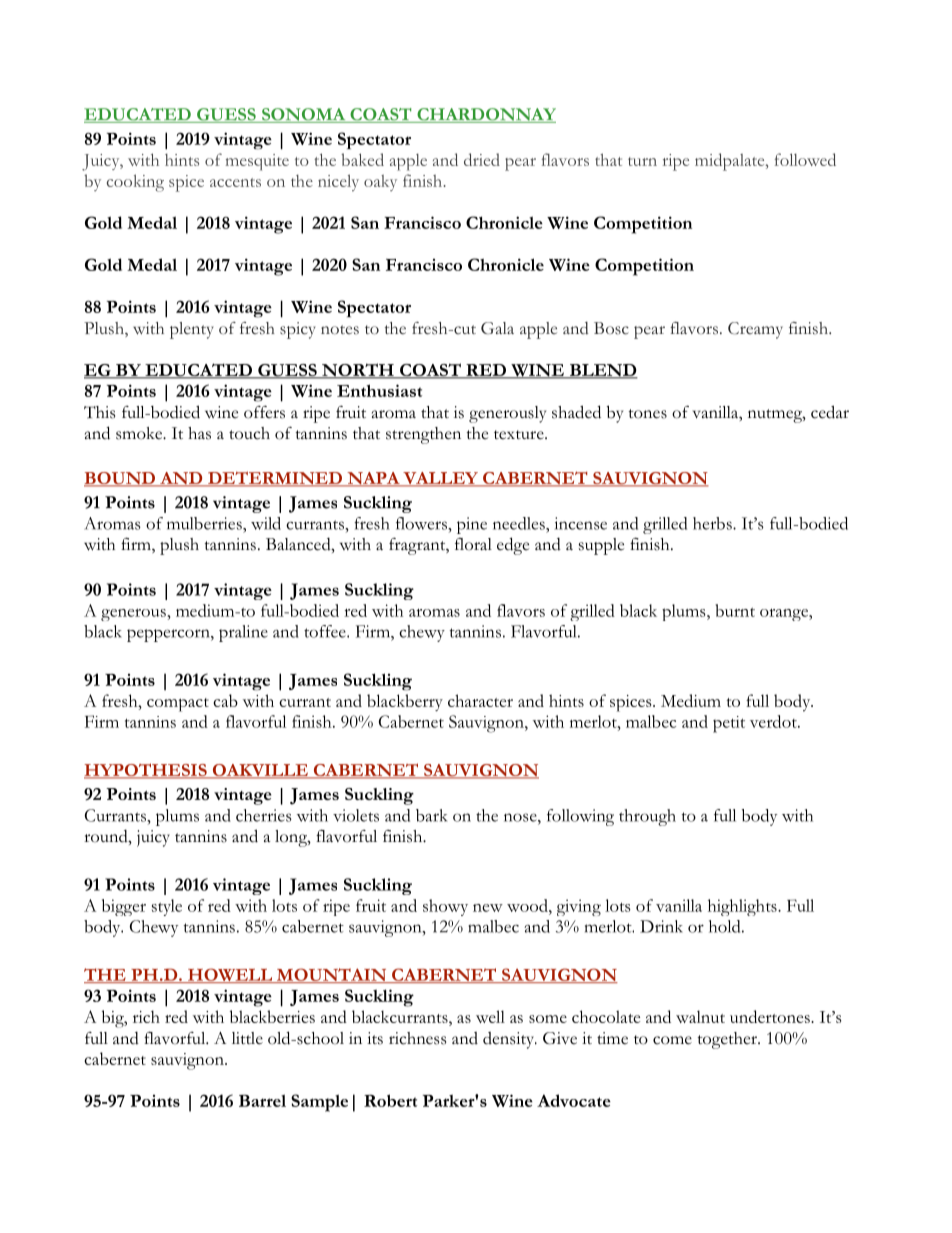  Describe the element at coordinates (247, 1038) in the document. I see `little` at that location.
